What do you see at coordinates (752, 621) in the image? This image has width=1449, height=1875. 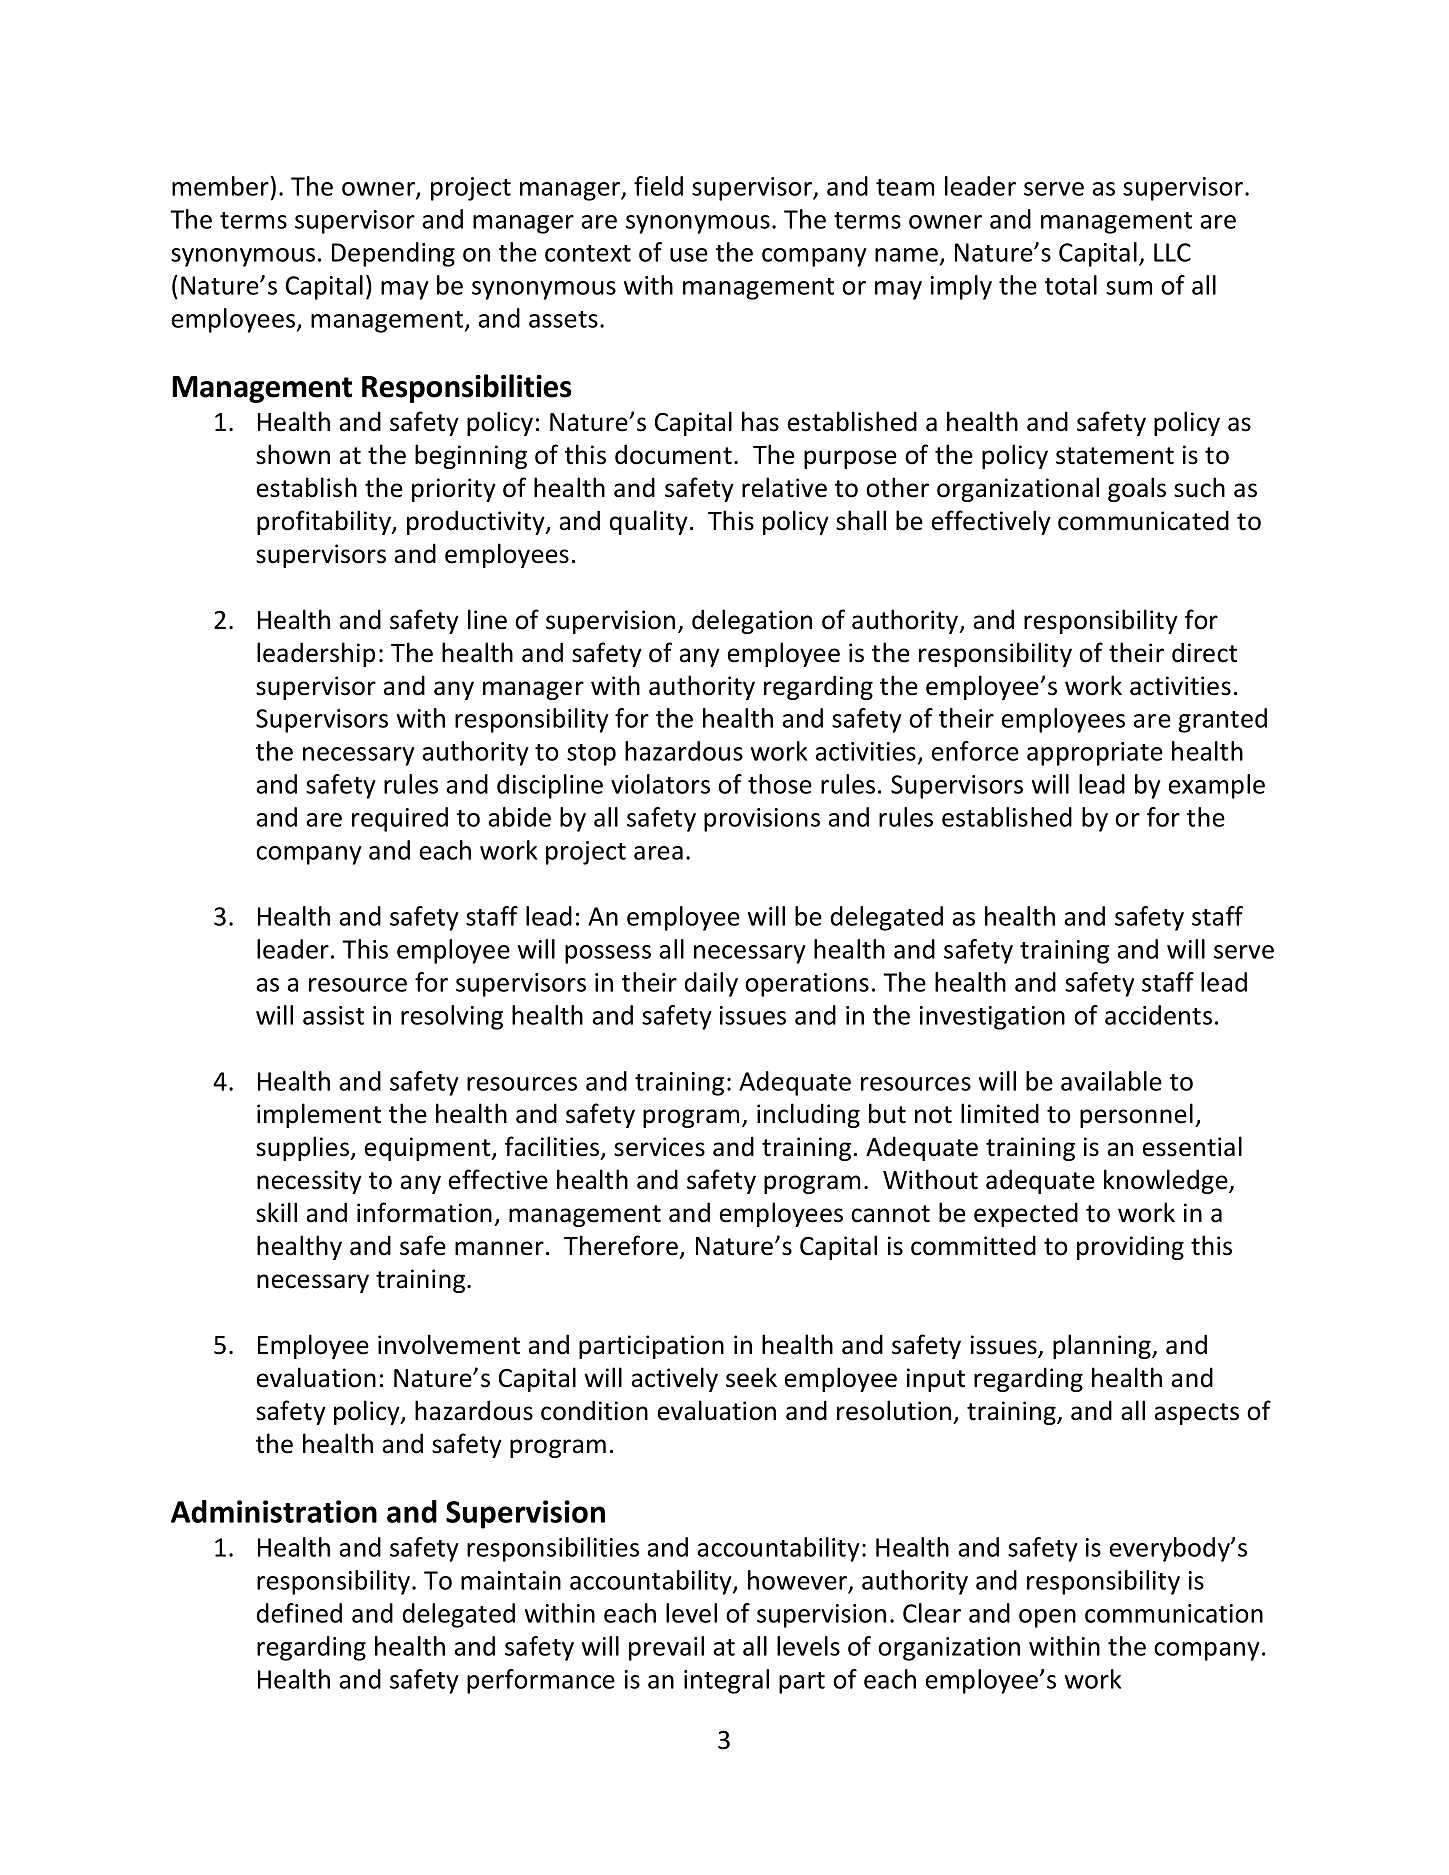 I see `delegation` at bounding box center [752, 621].
